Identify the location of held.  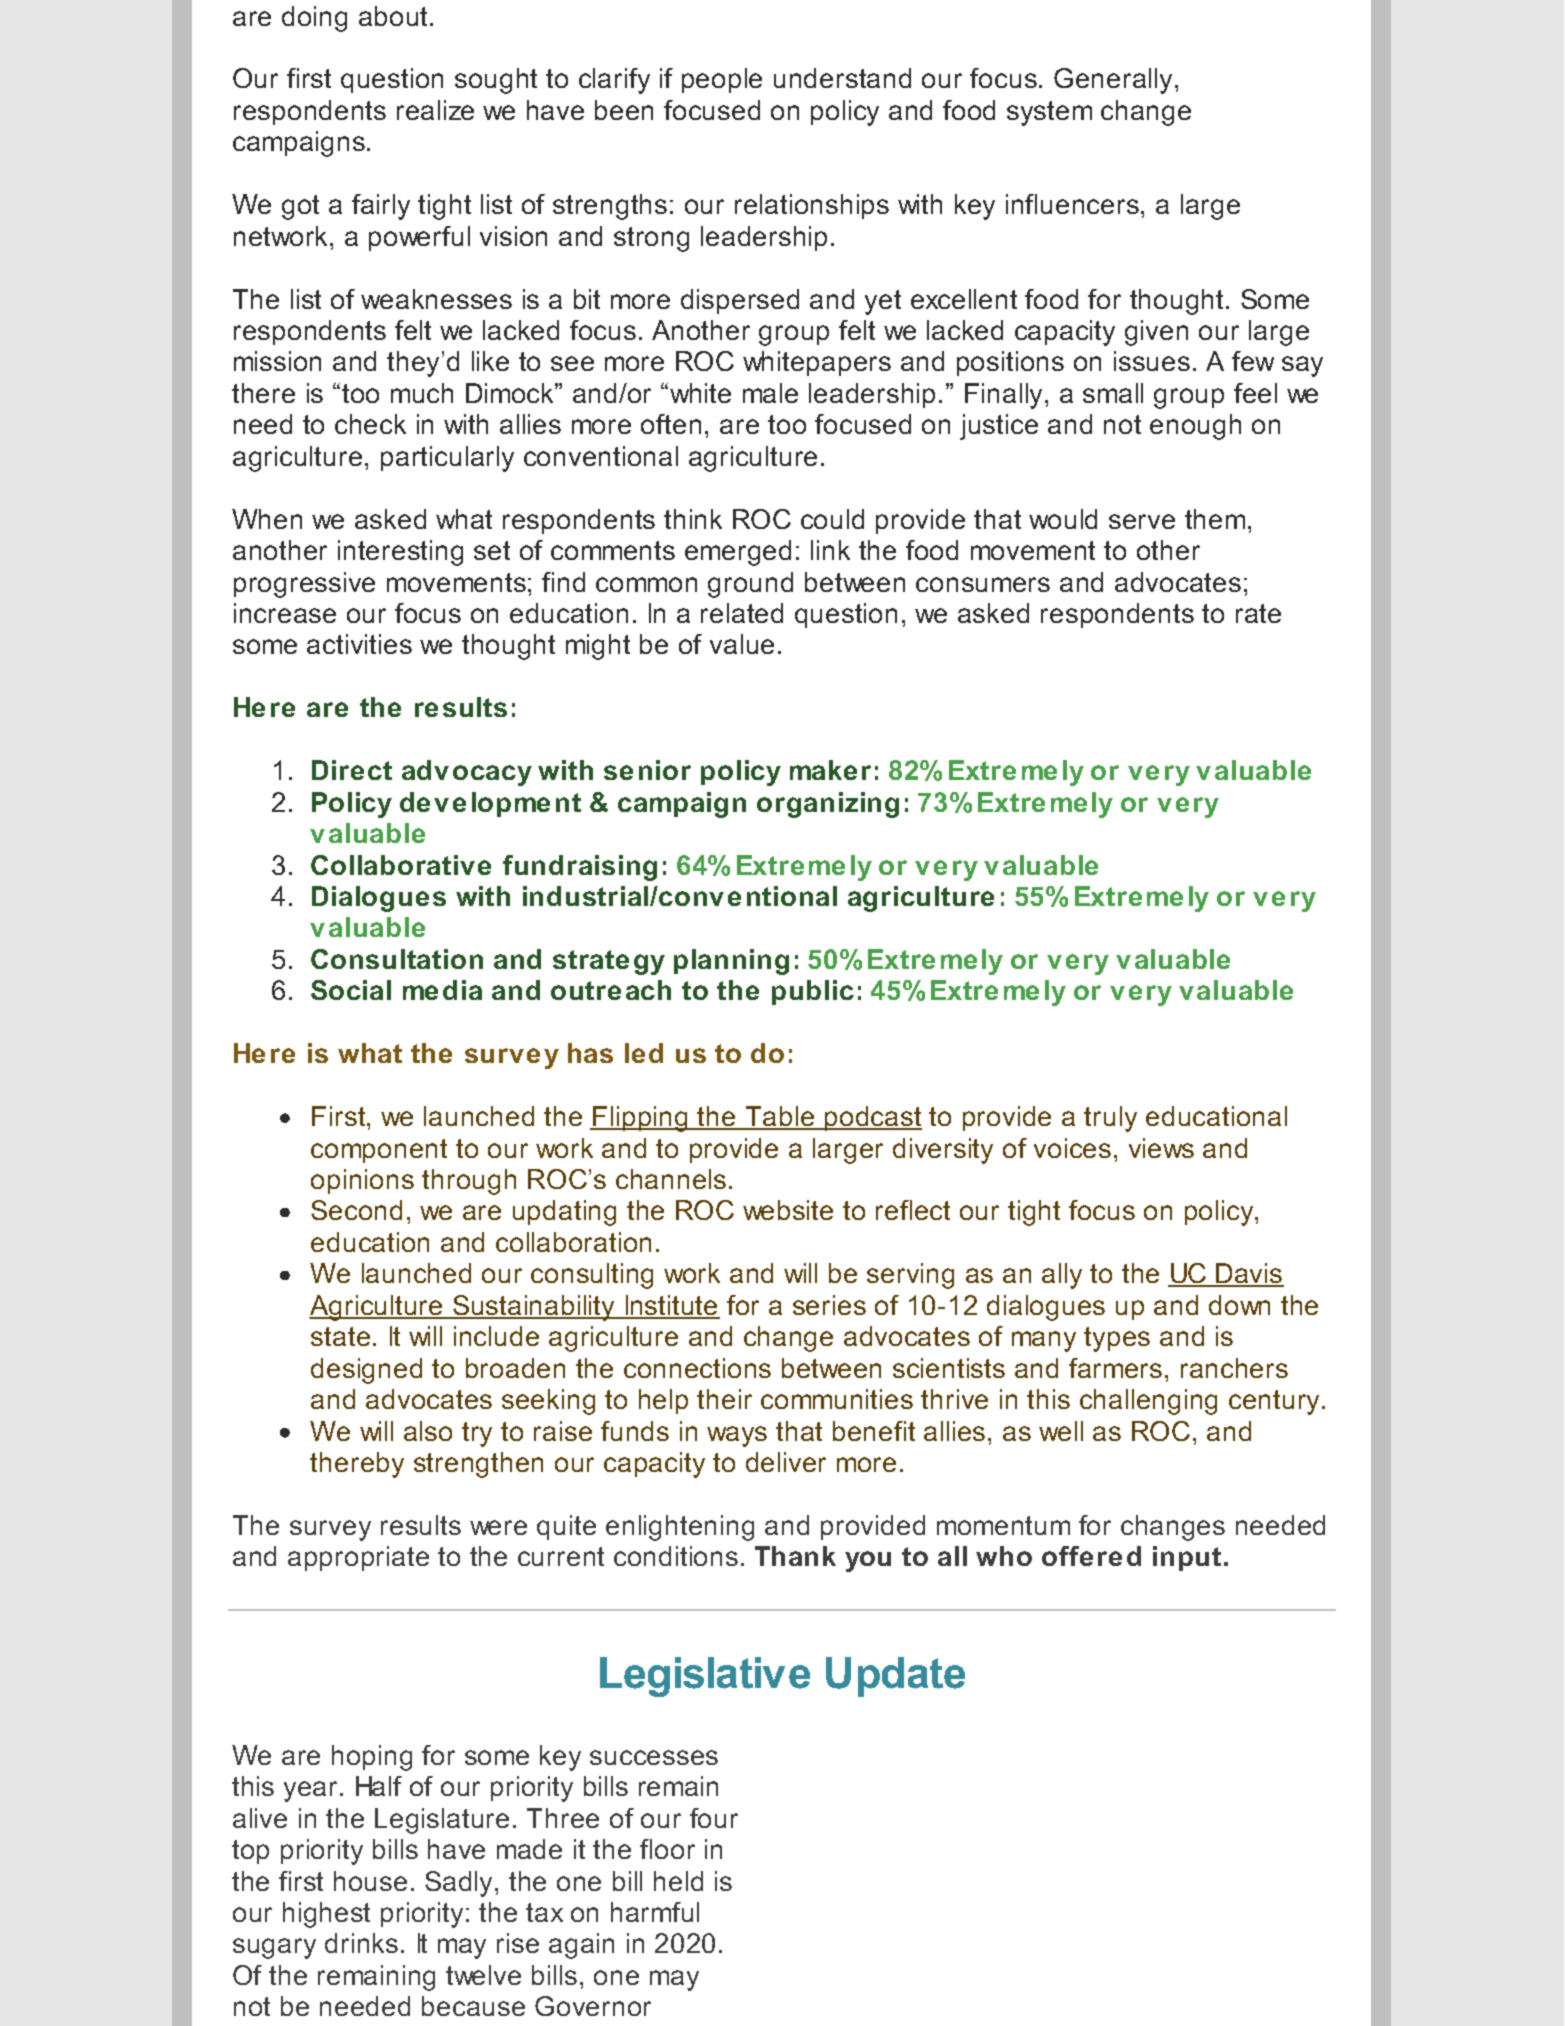
(678, 1881).
